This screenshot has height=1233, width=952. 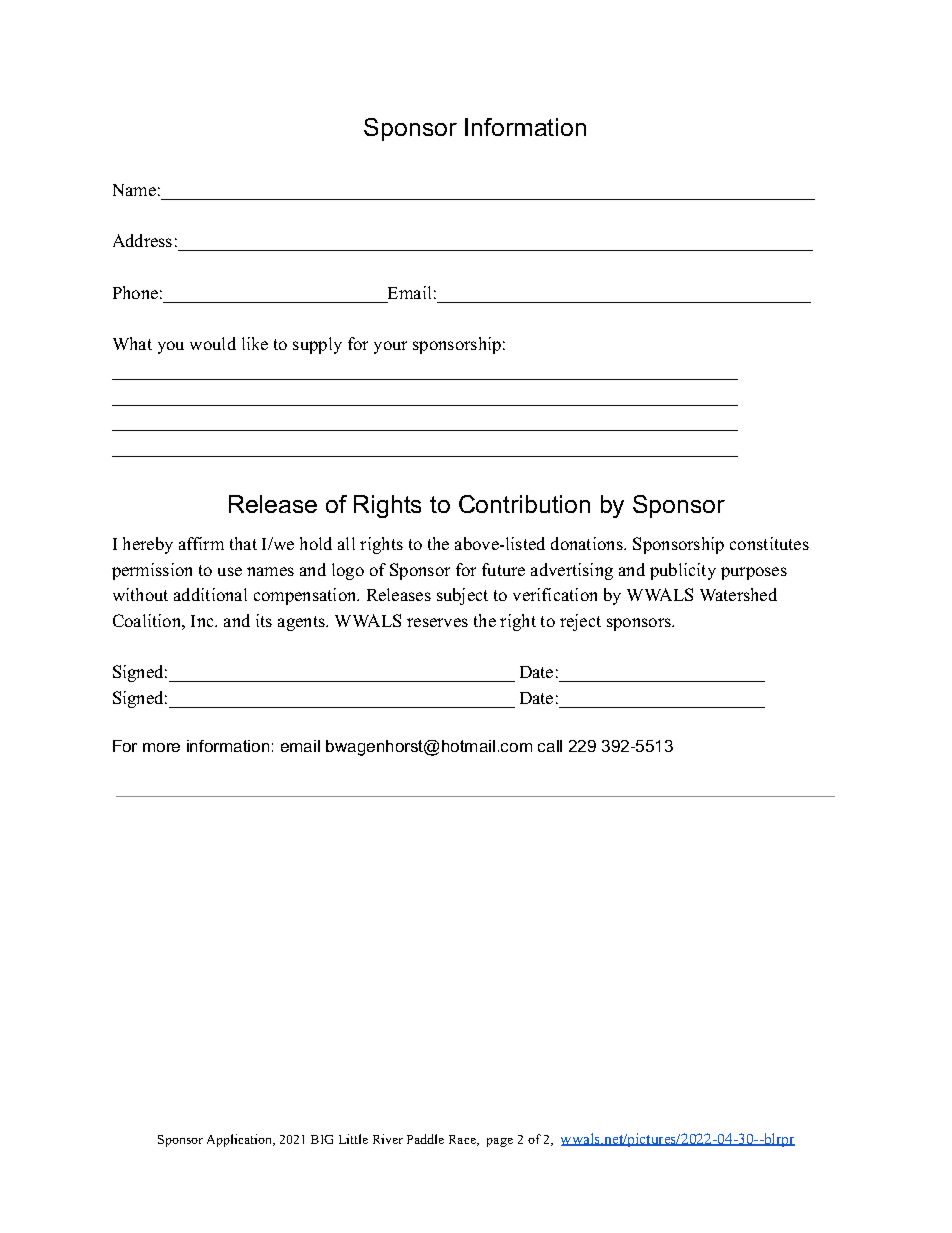 I want to click on BIG, so click(x=322, y=1139).
